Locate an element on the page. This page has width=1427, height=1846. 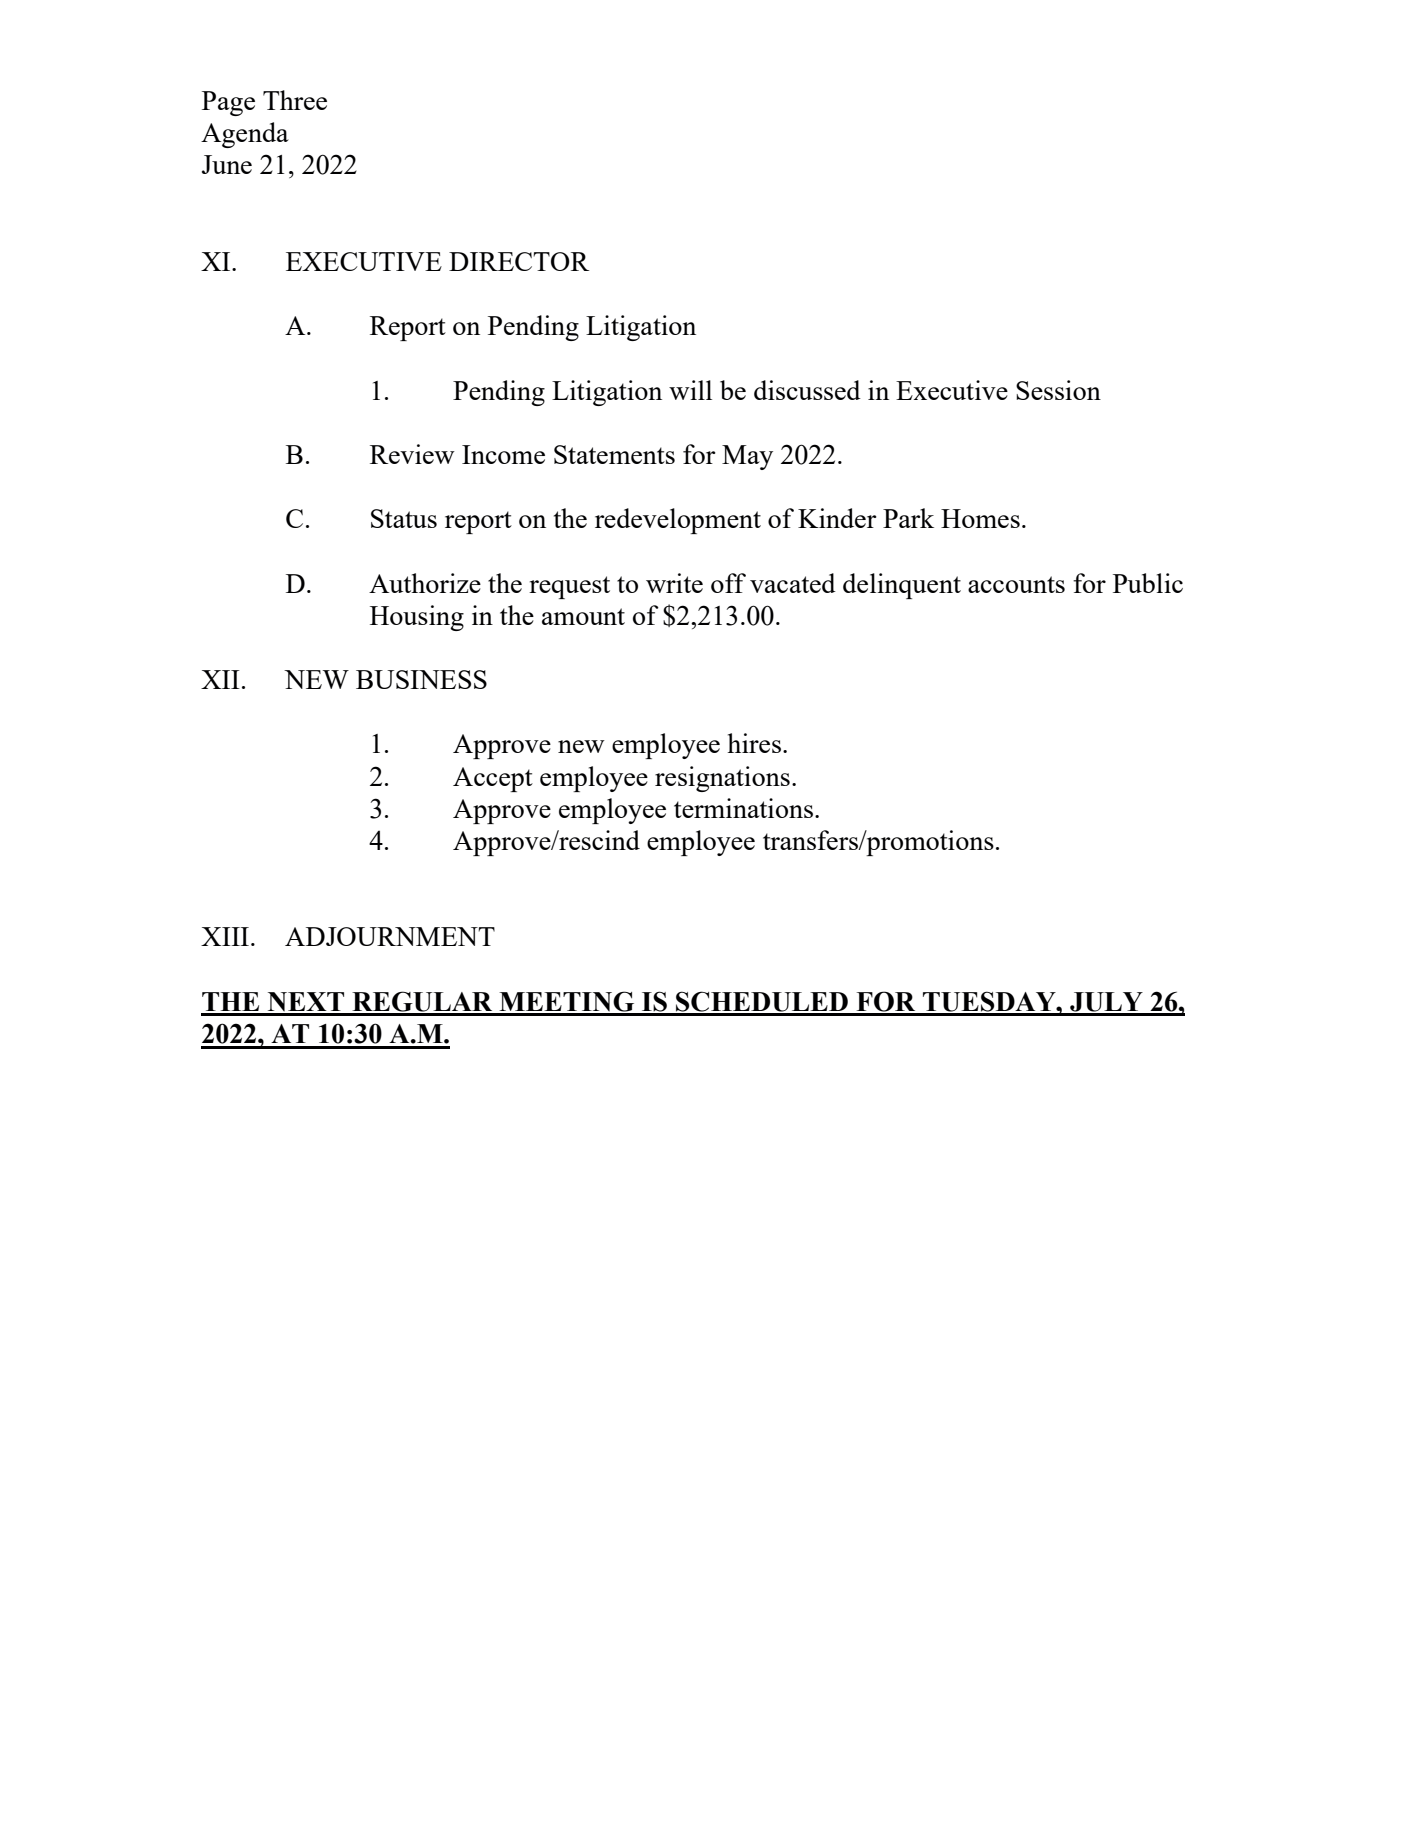
Session is located at coordinates (1058, 390).
